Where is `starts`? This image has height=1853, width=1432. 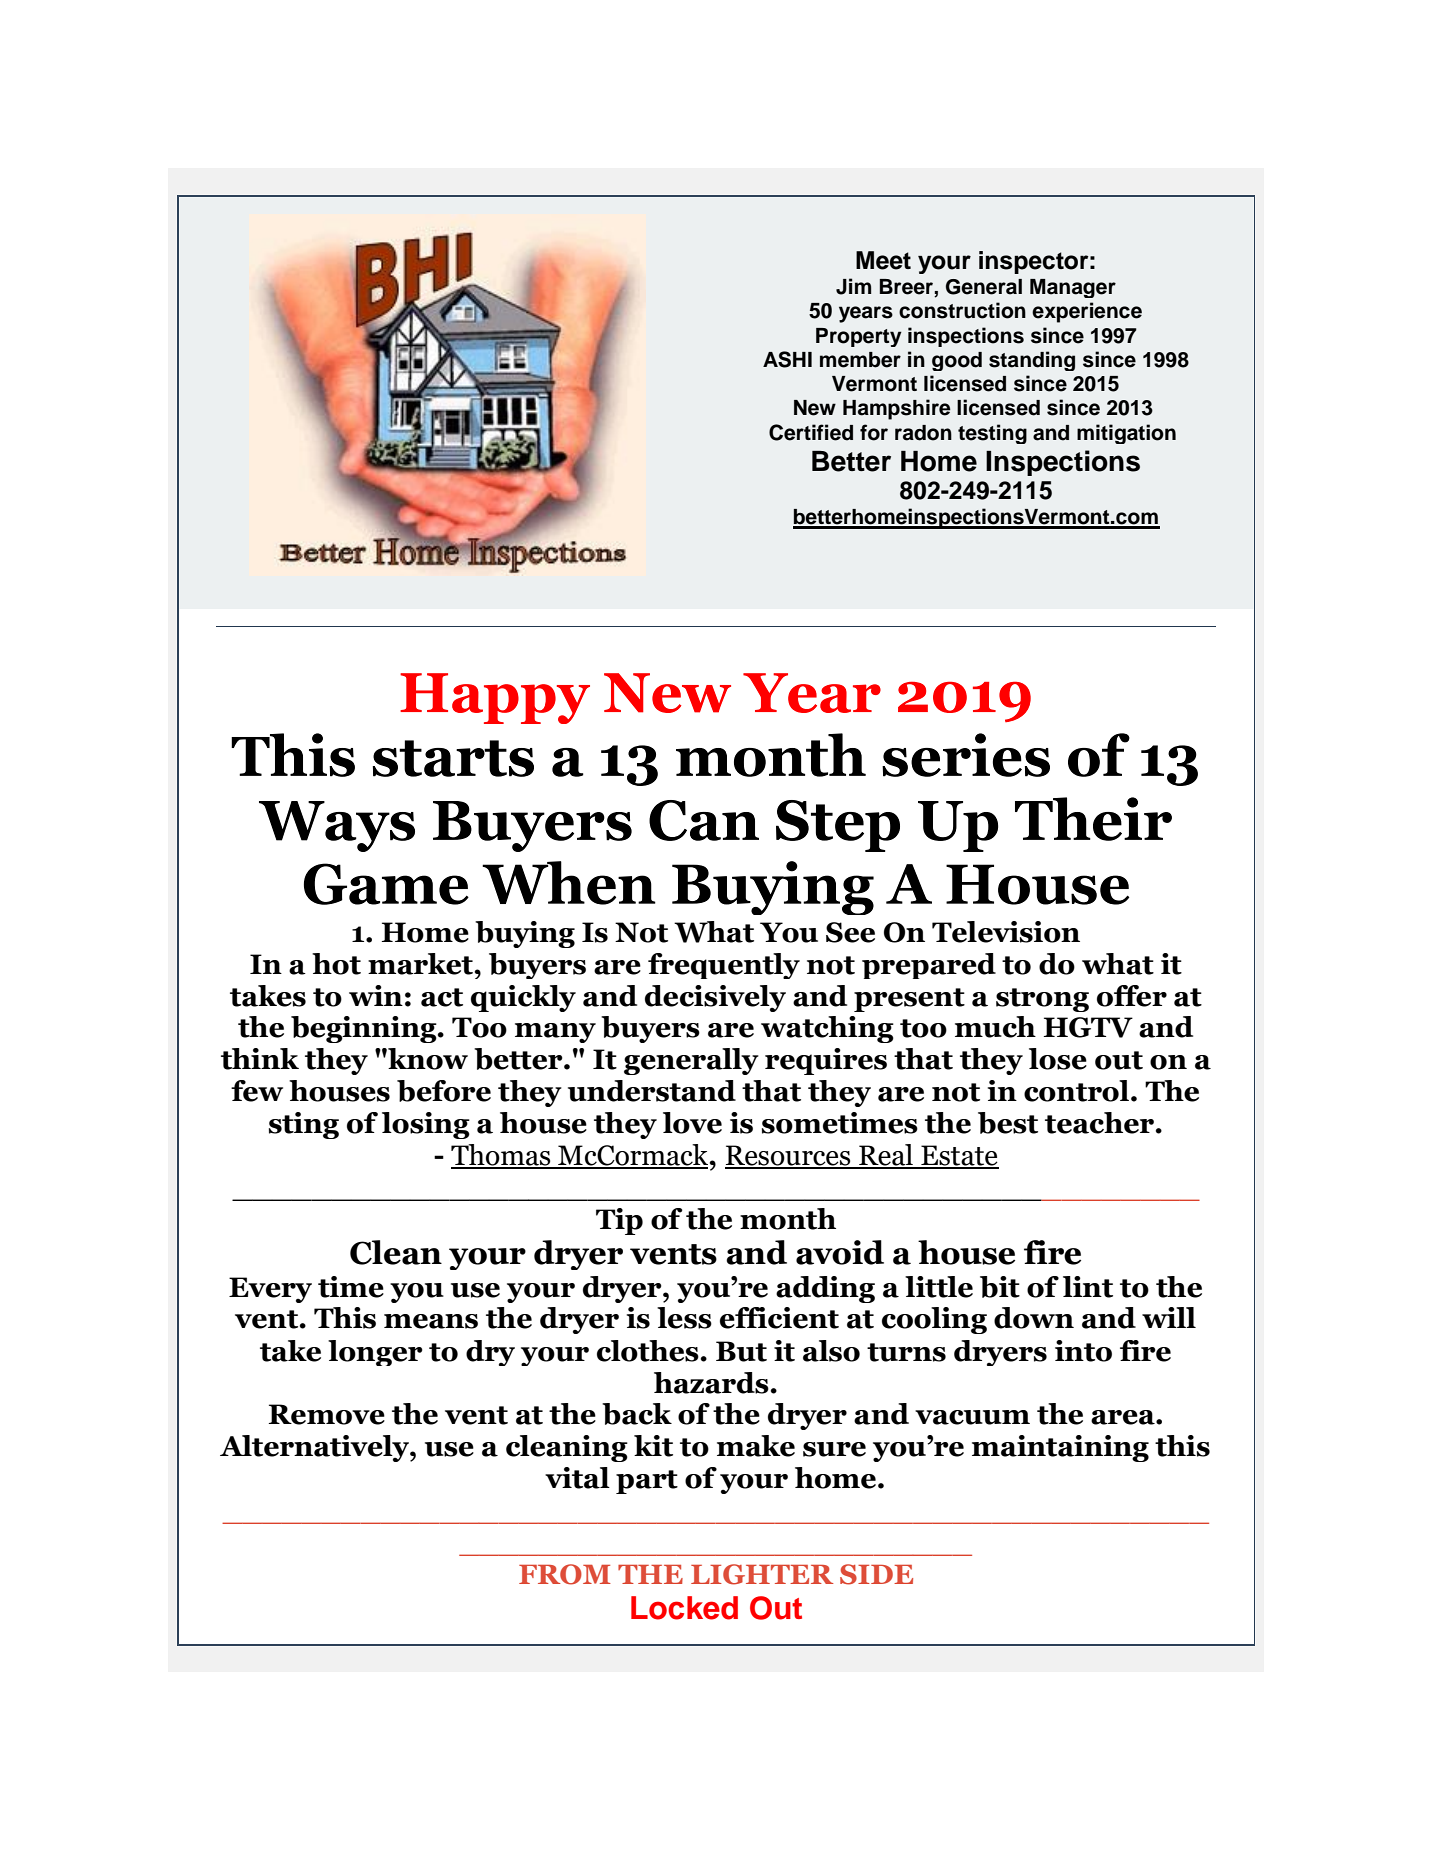 starts is located at coordinates (453, 758).
